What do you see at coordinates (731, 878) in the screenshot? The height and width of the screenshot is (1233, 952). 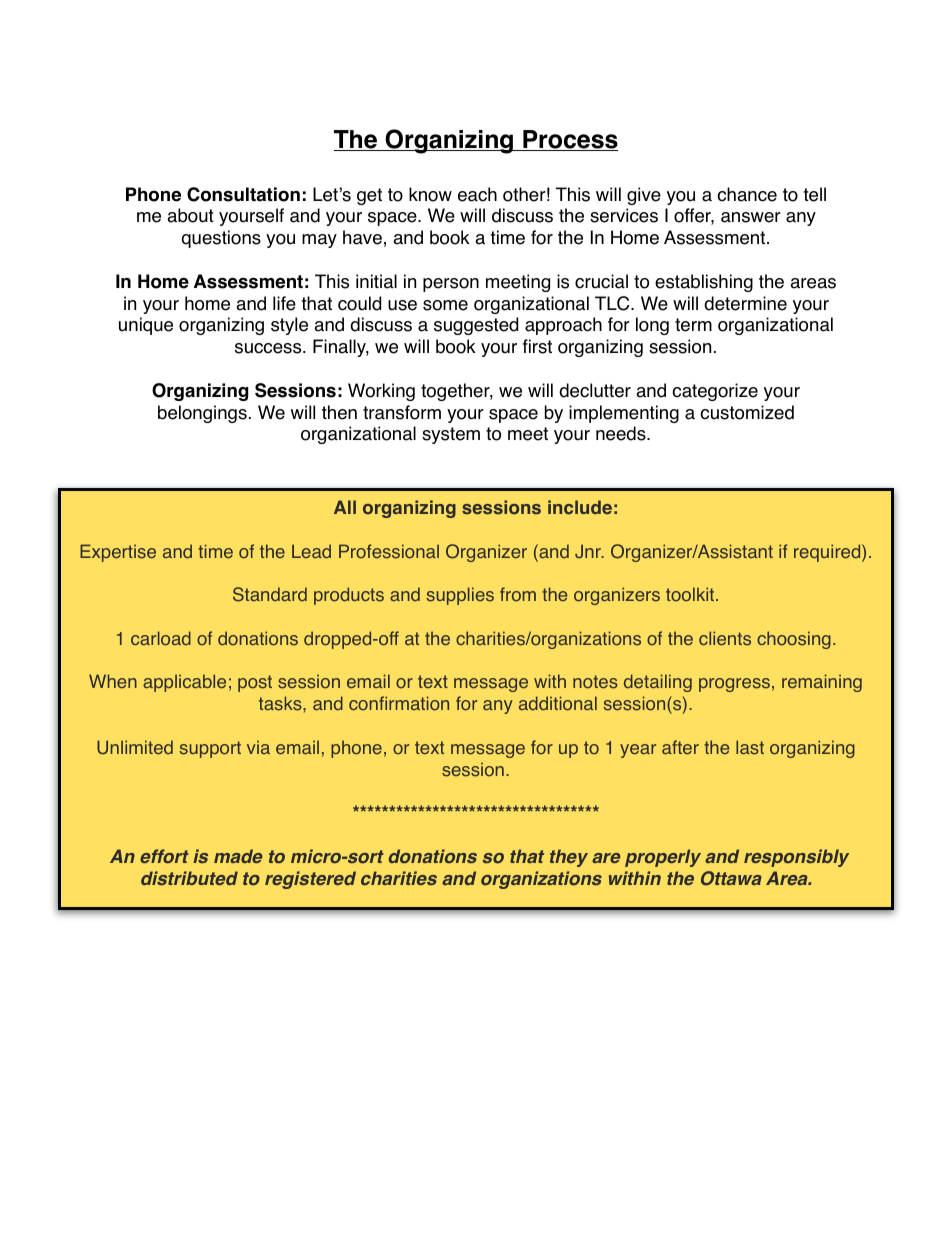 I see `Ottawa` at bounding box center [731, 878].
